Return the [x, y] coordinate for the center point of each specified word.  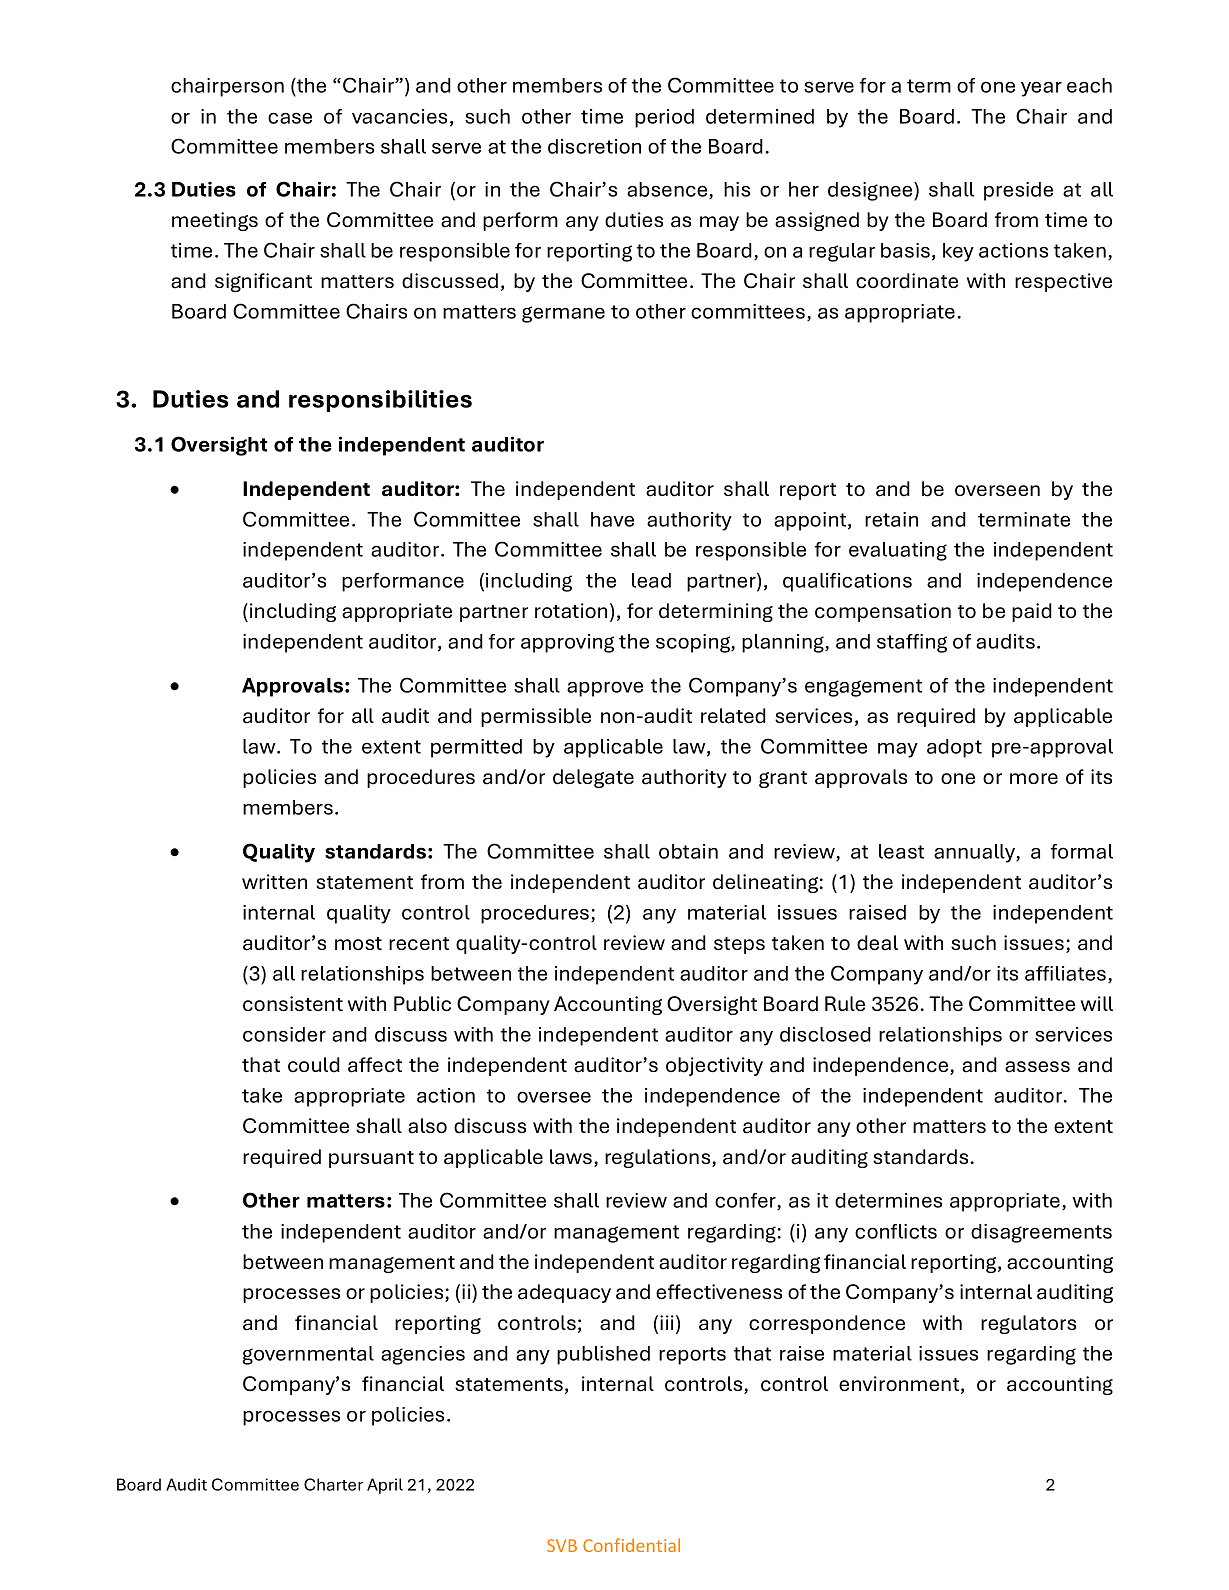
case [290, 118]
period [664, 118]
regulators [1028, 1324]
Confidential [631, 1545]
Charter [333, 1484]
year [1041, 89]
